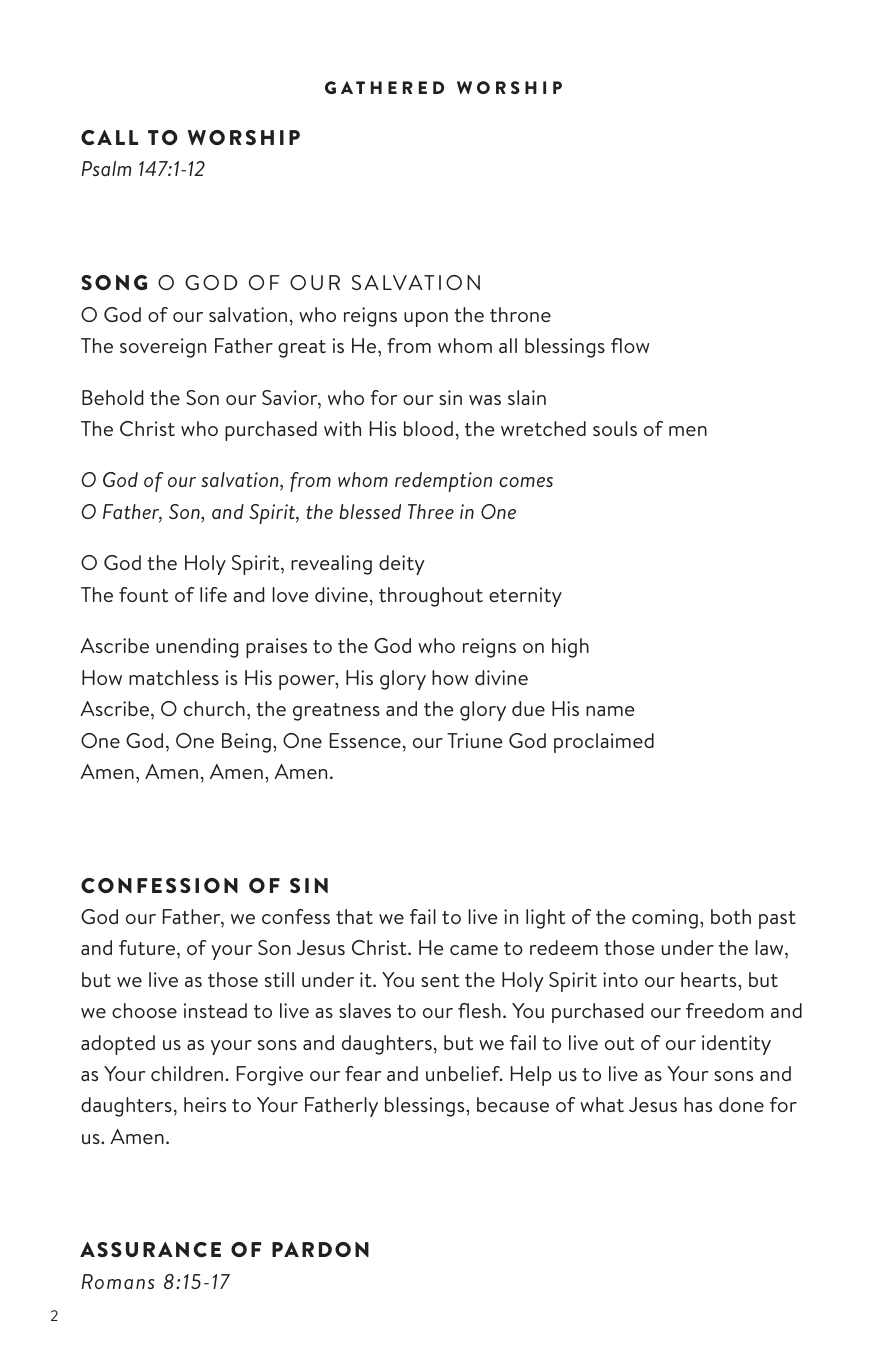 This screenshot has width=887, height=1372. I want to click on flow, so click(630, 345).
